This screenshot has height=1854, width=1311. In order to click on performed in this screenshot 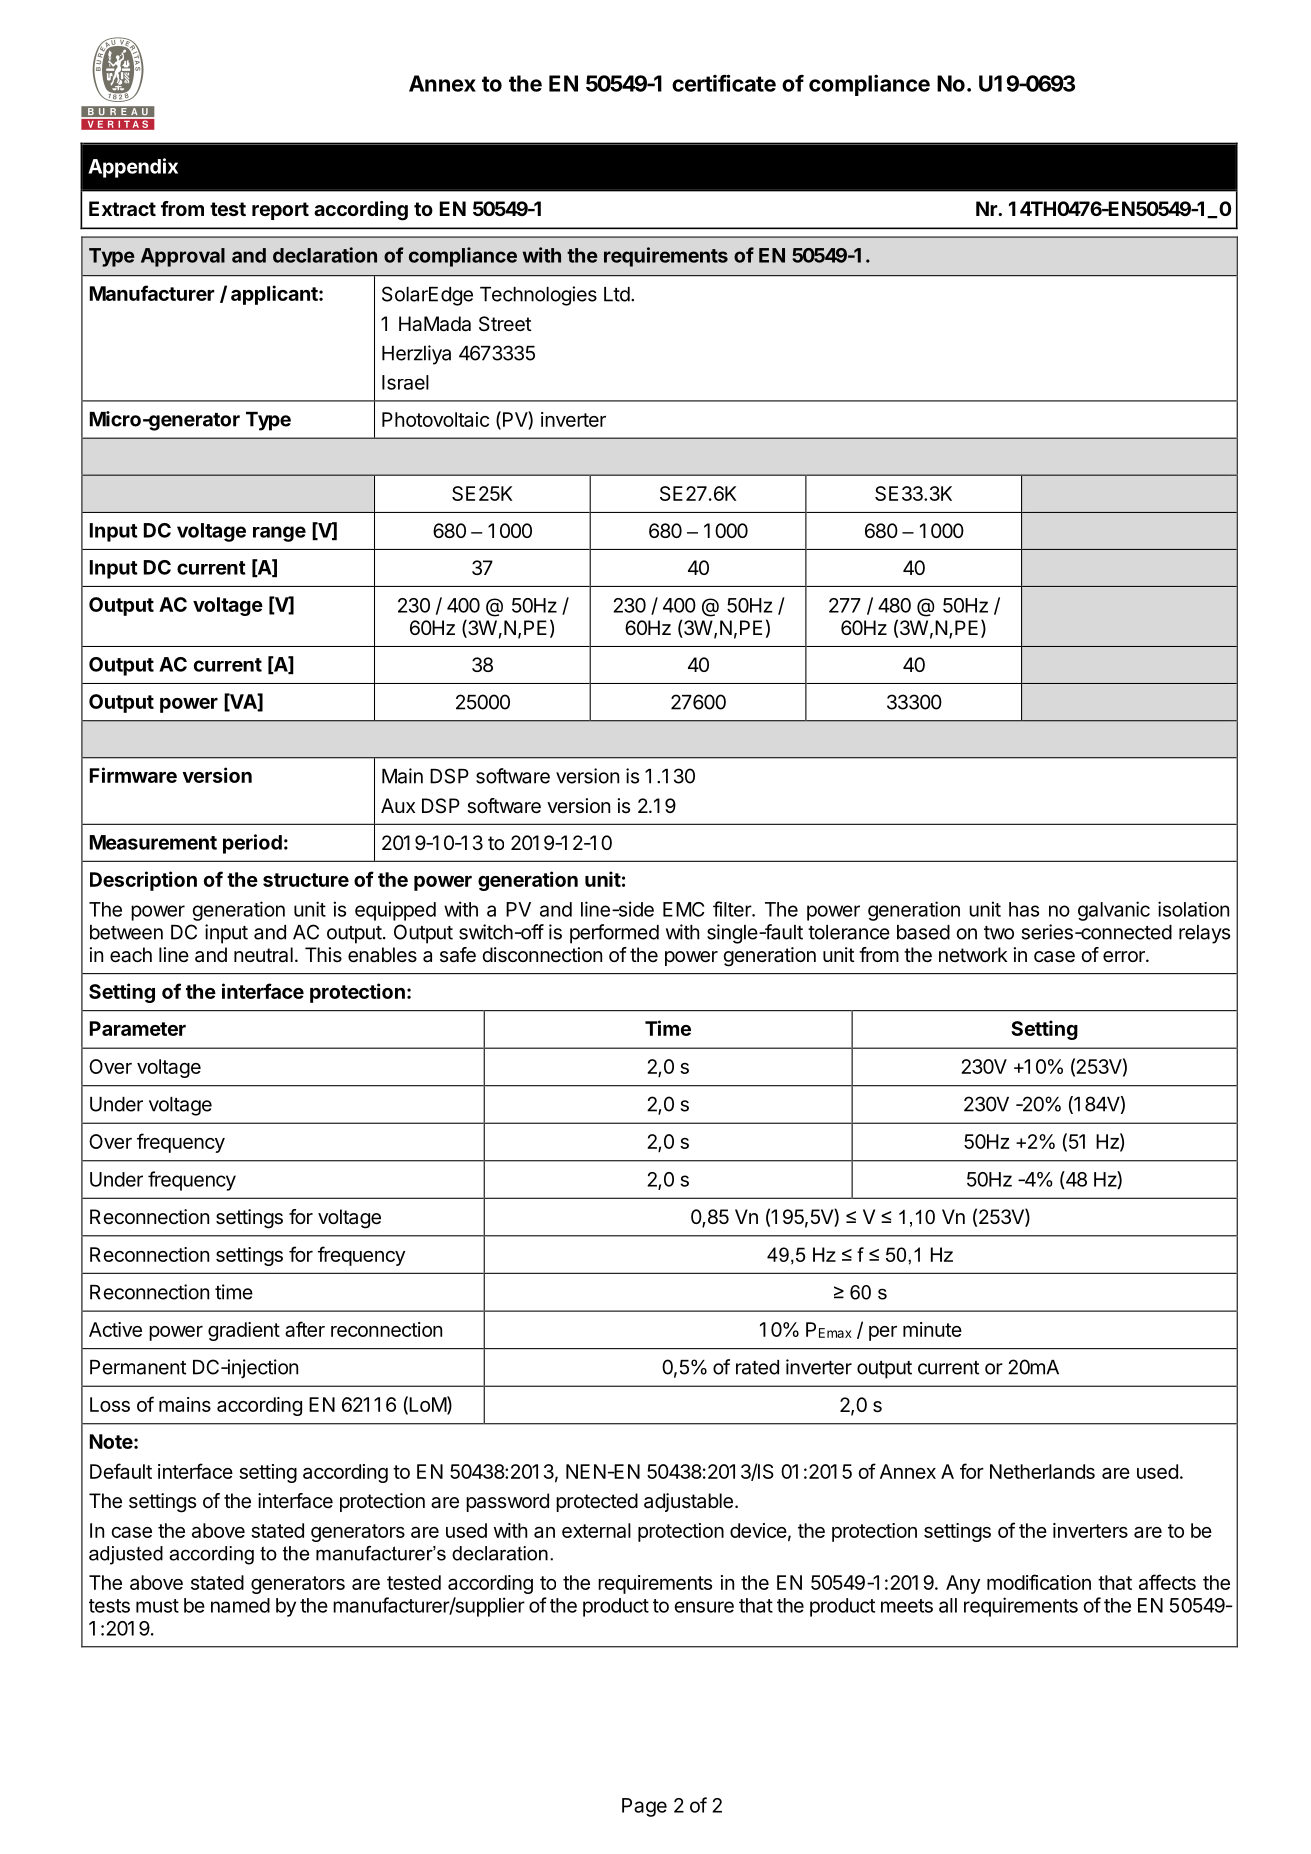, I will do `click(614, 934)`.
